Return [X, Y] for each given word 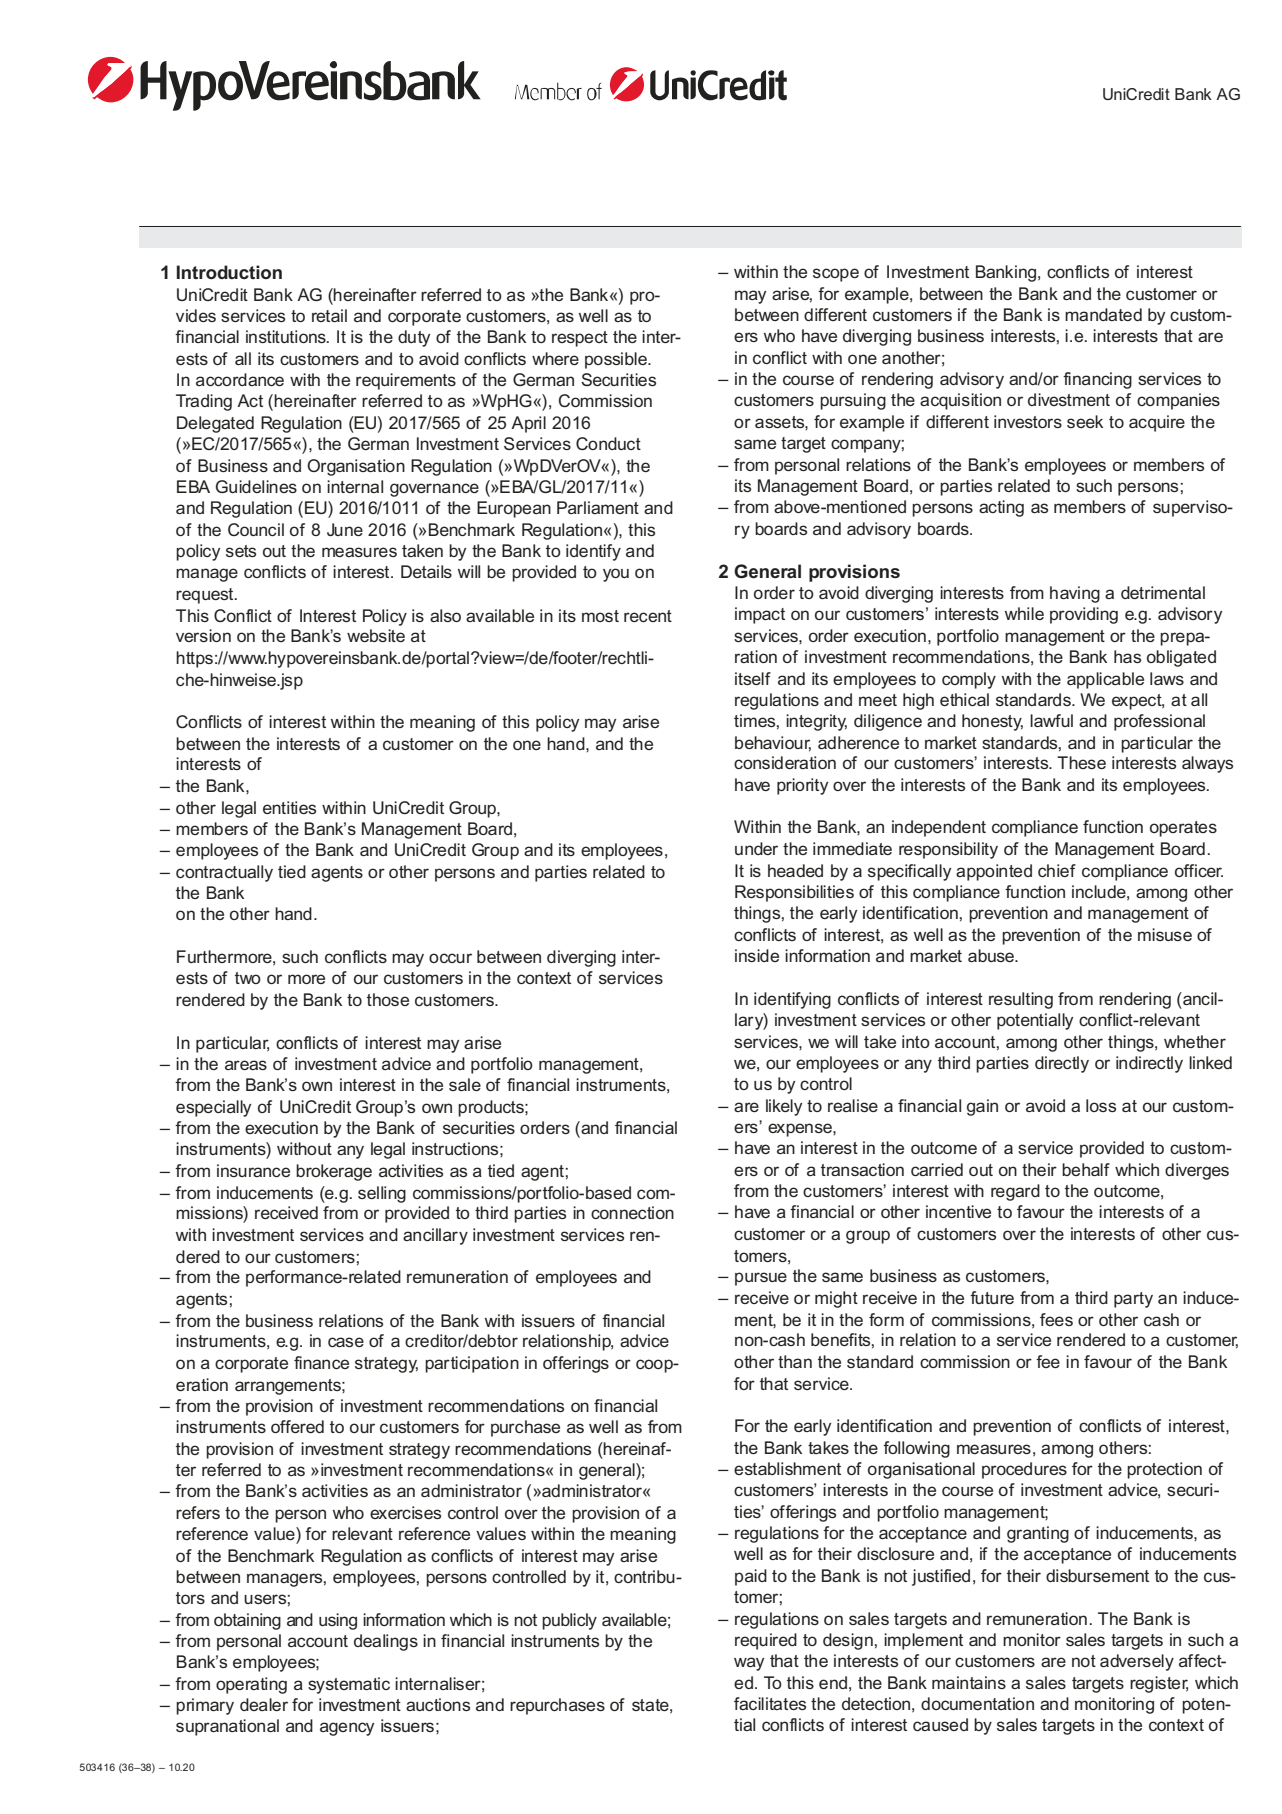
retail [329, 315]
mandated [1103, 314]
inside [757, 955]
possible [617, 360]
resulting [1021, 1000]
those [388, 999]
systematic [349, 1685]
